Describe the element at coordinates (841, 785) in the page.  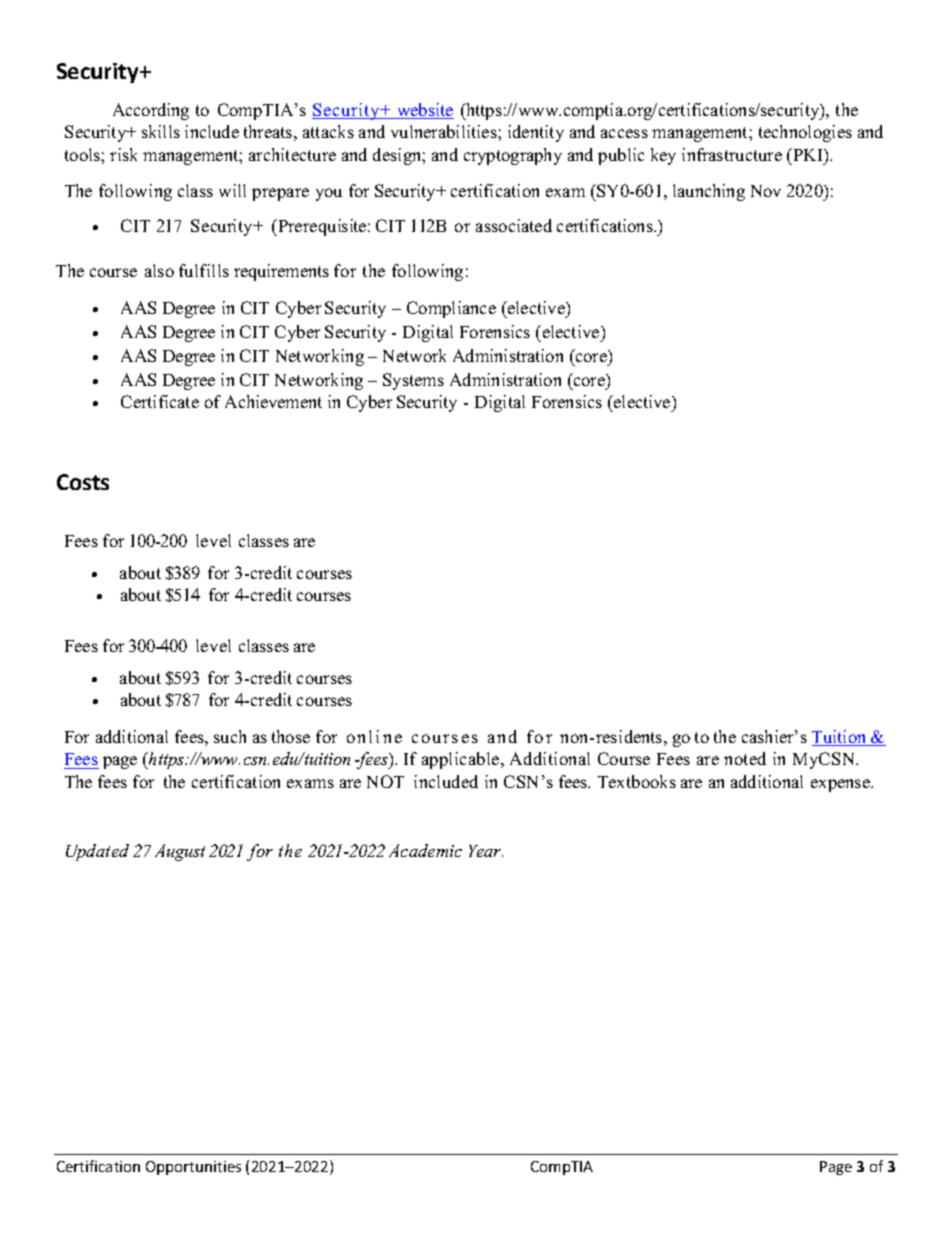
I see `expense` at that location.
